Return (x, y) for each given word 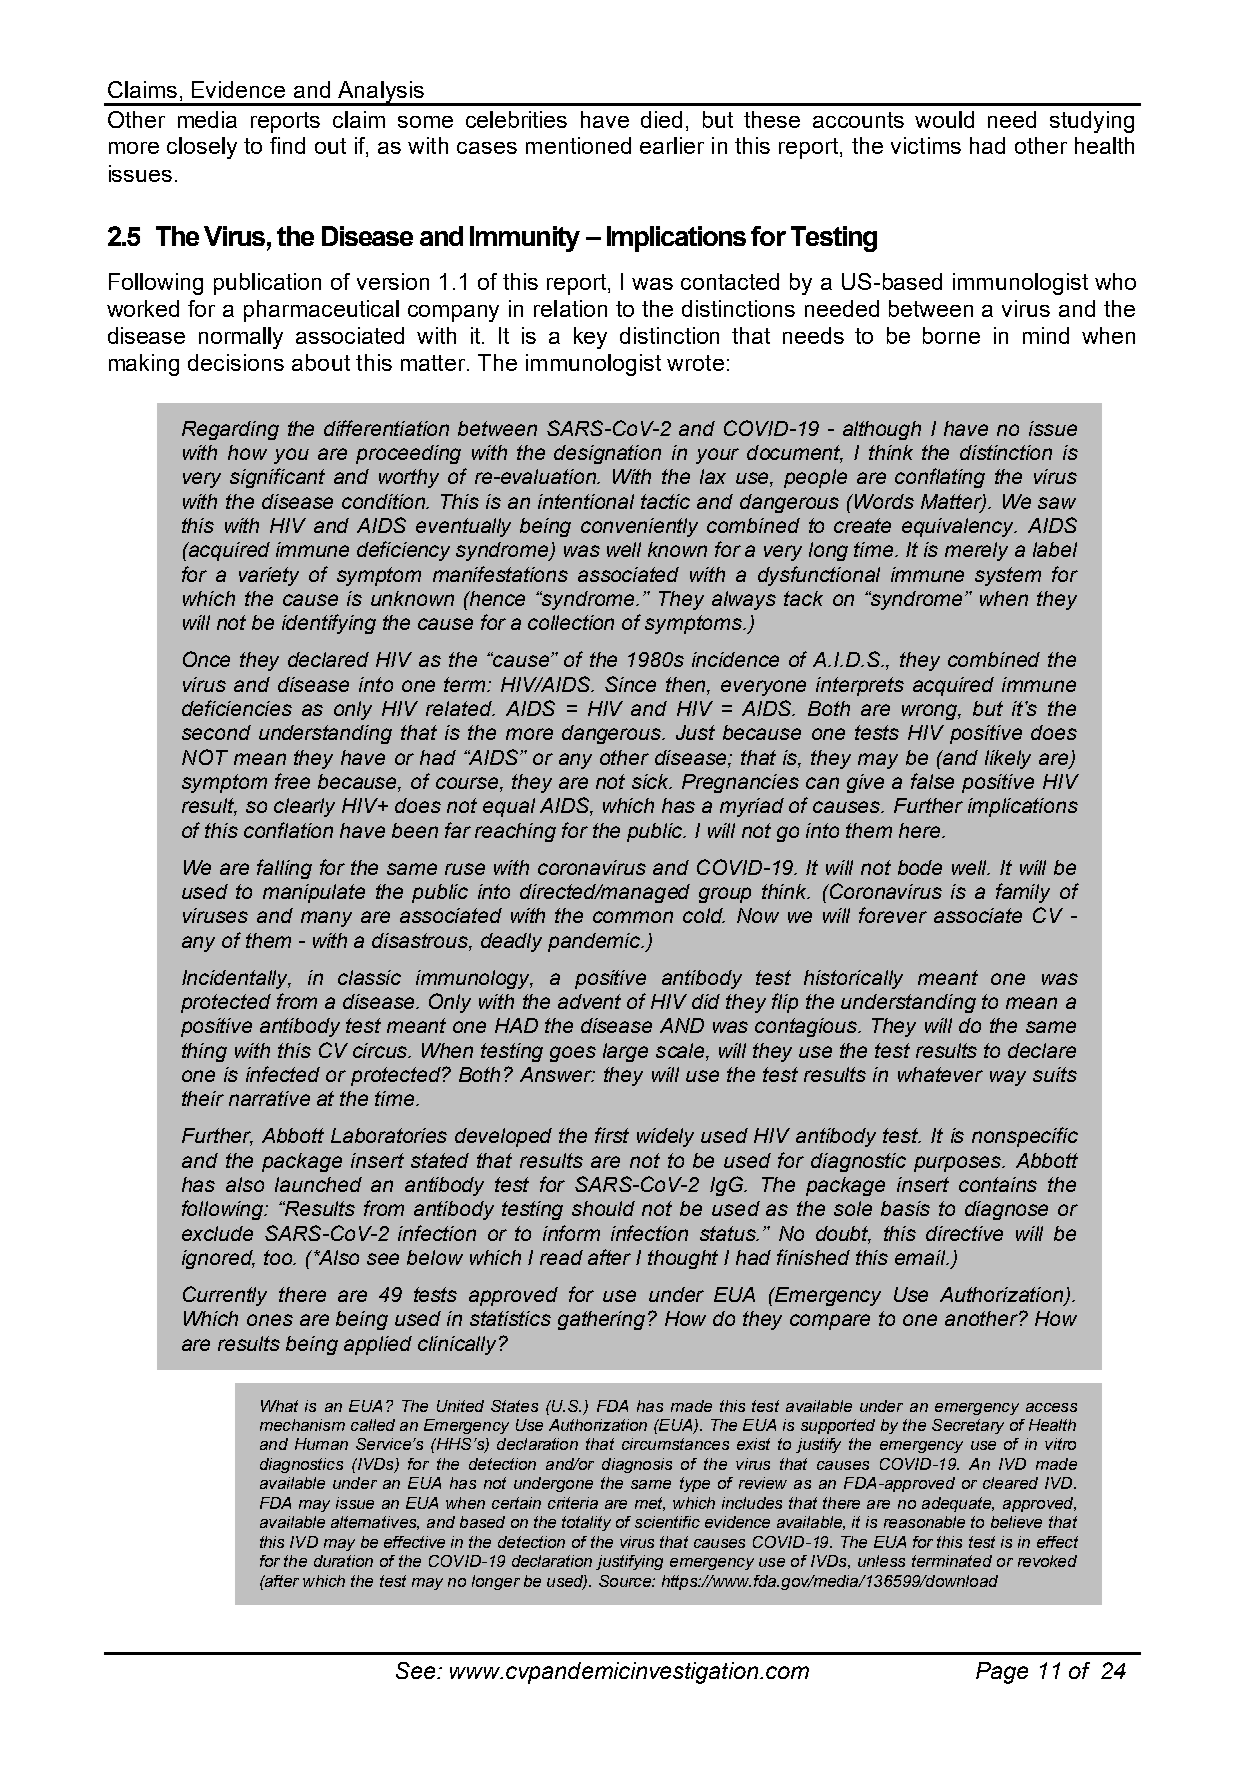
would (944, 119)
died (661, 119)
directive (964, 1233)
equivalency (959, 527)
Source (626, 1581)
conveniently (639, 527)
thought (683, 1259)
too (279, 1257)
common (633, 917)
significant (277, 478)
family (1023, 893)
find (287, 145)
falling (284, 869)
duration (343, 1561)
